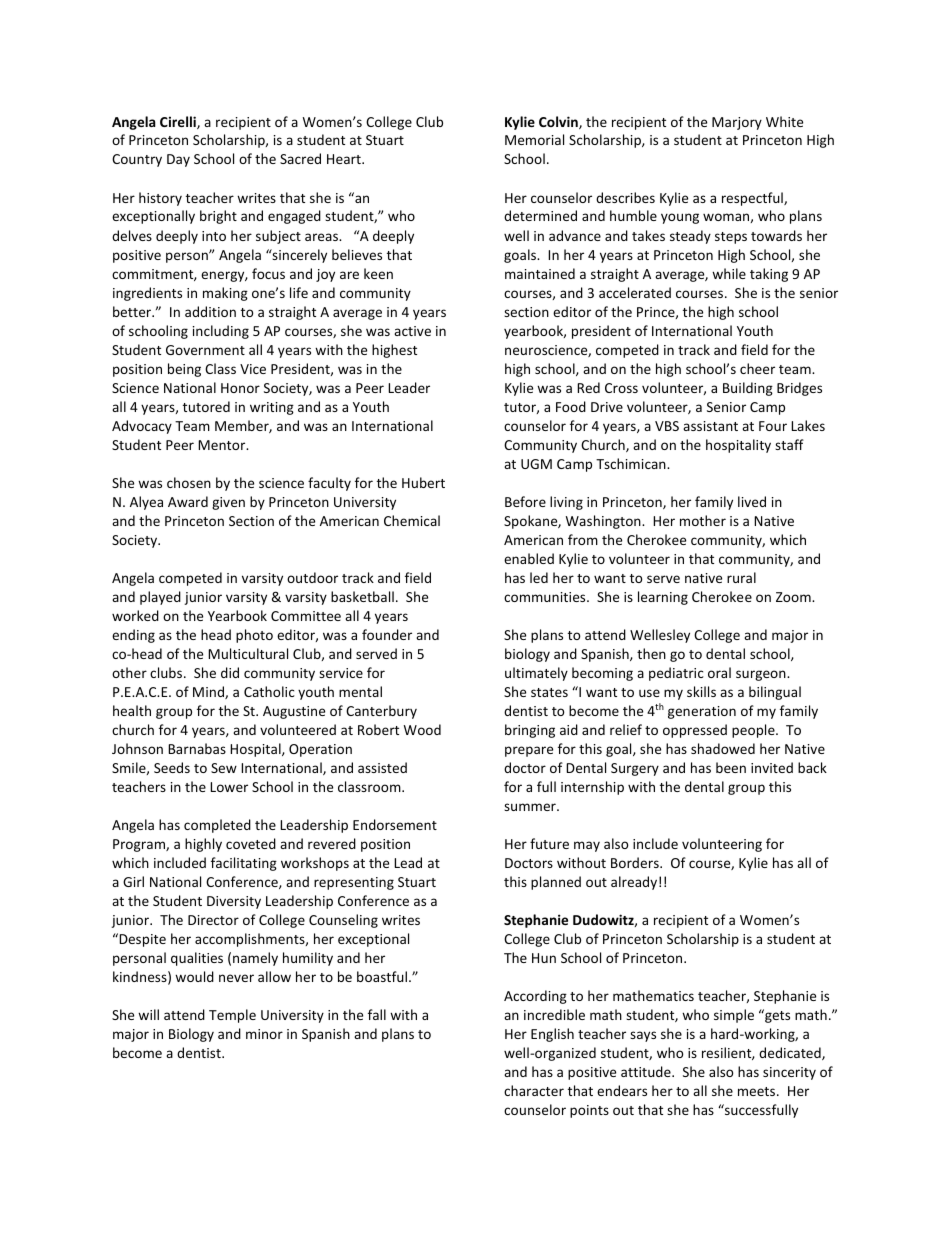 This screenshot has height=1233, width=952. Describe the element at coordinates (224, 768) in the screenshot. I see `Sew` at that location.
